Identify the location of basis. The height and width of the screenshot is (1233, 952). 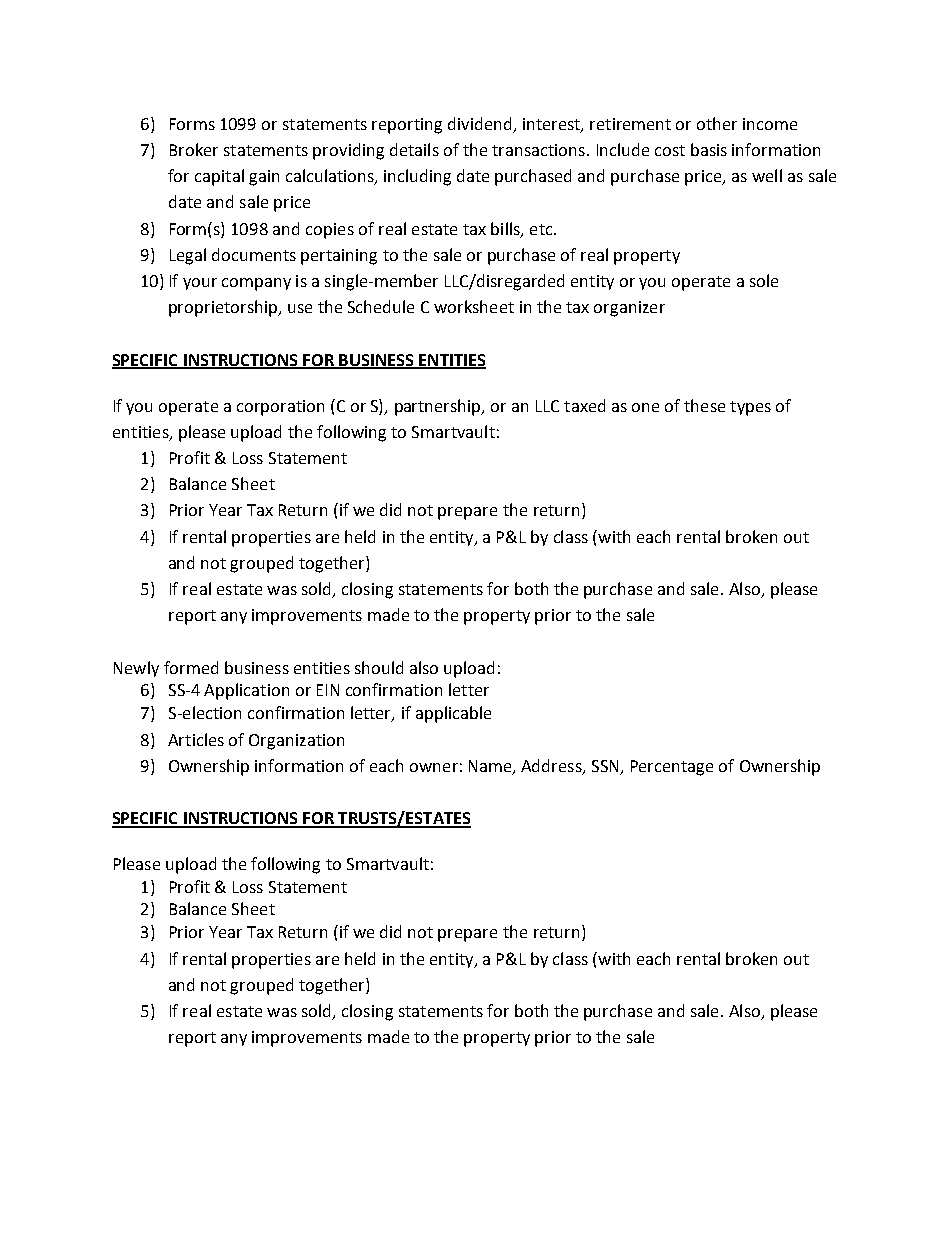
(709, 149).
